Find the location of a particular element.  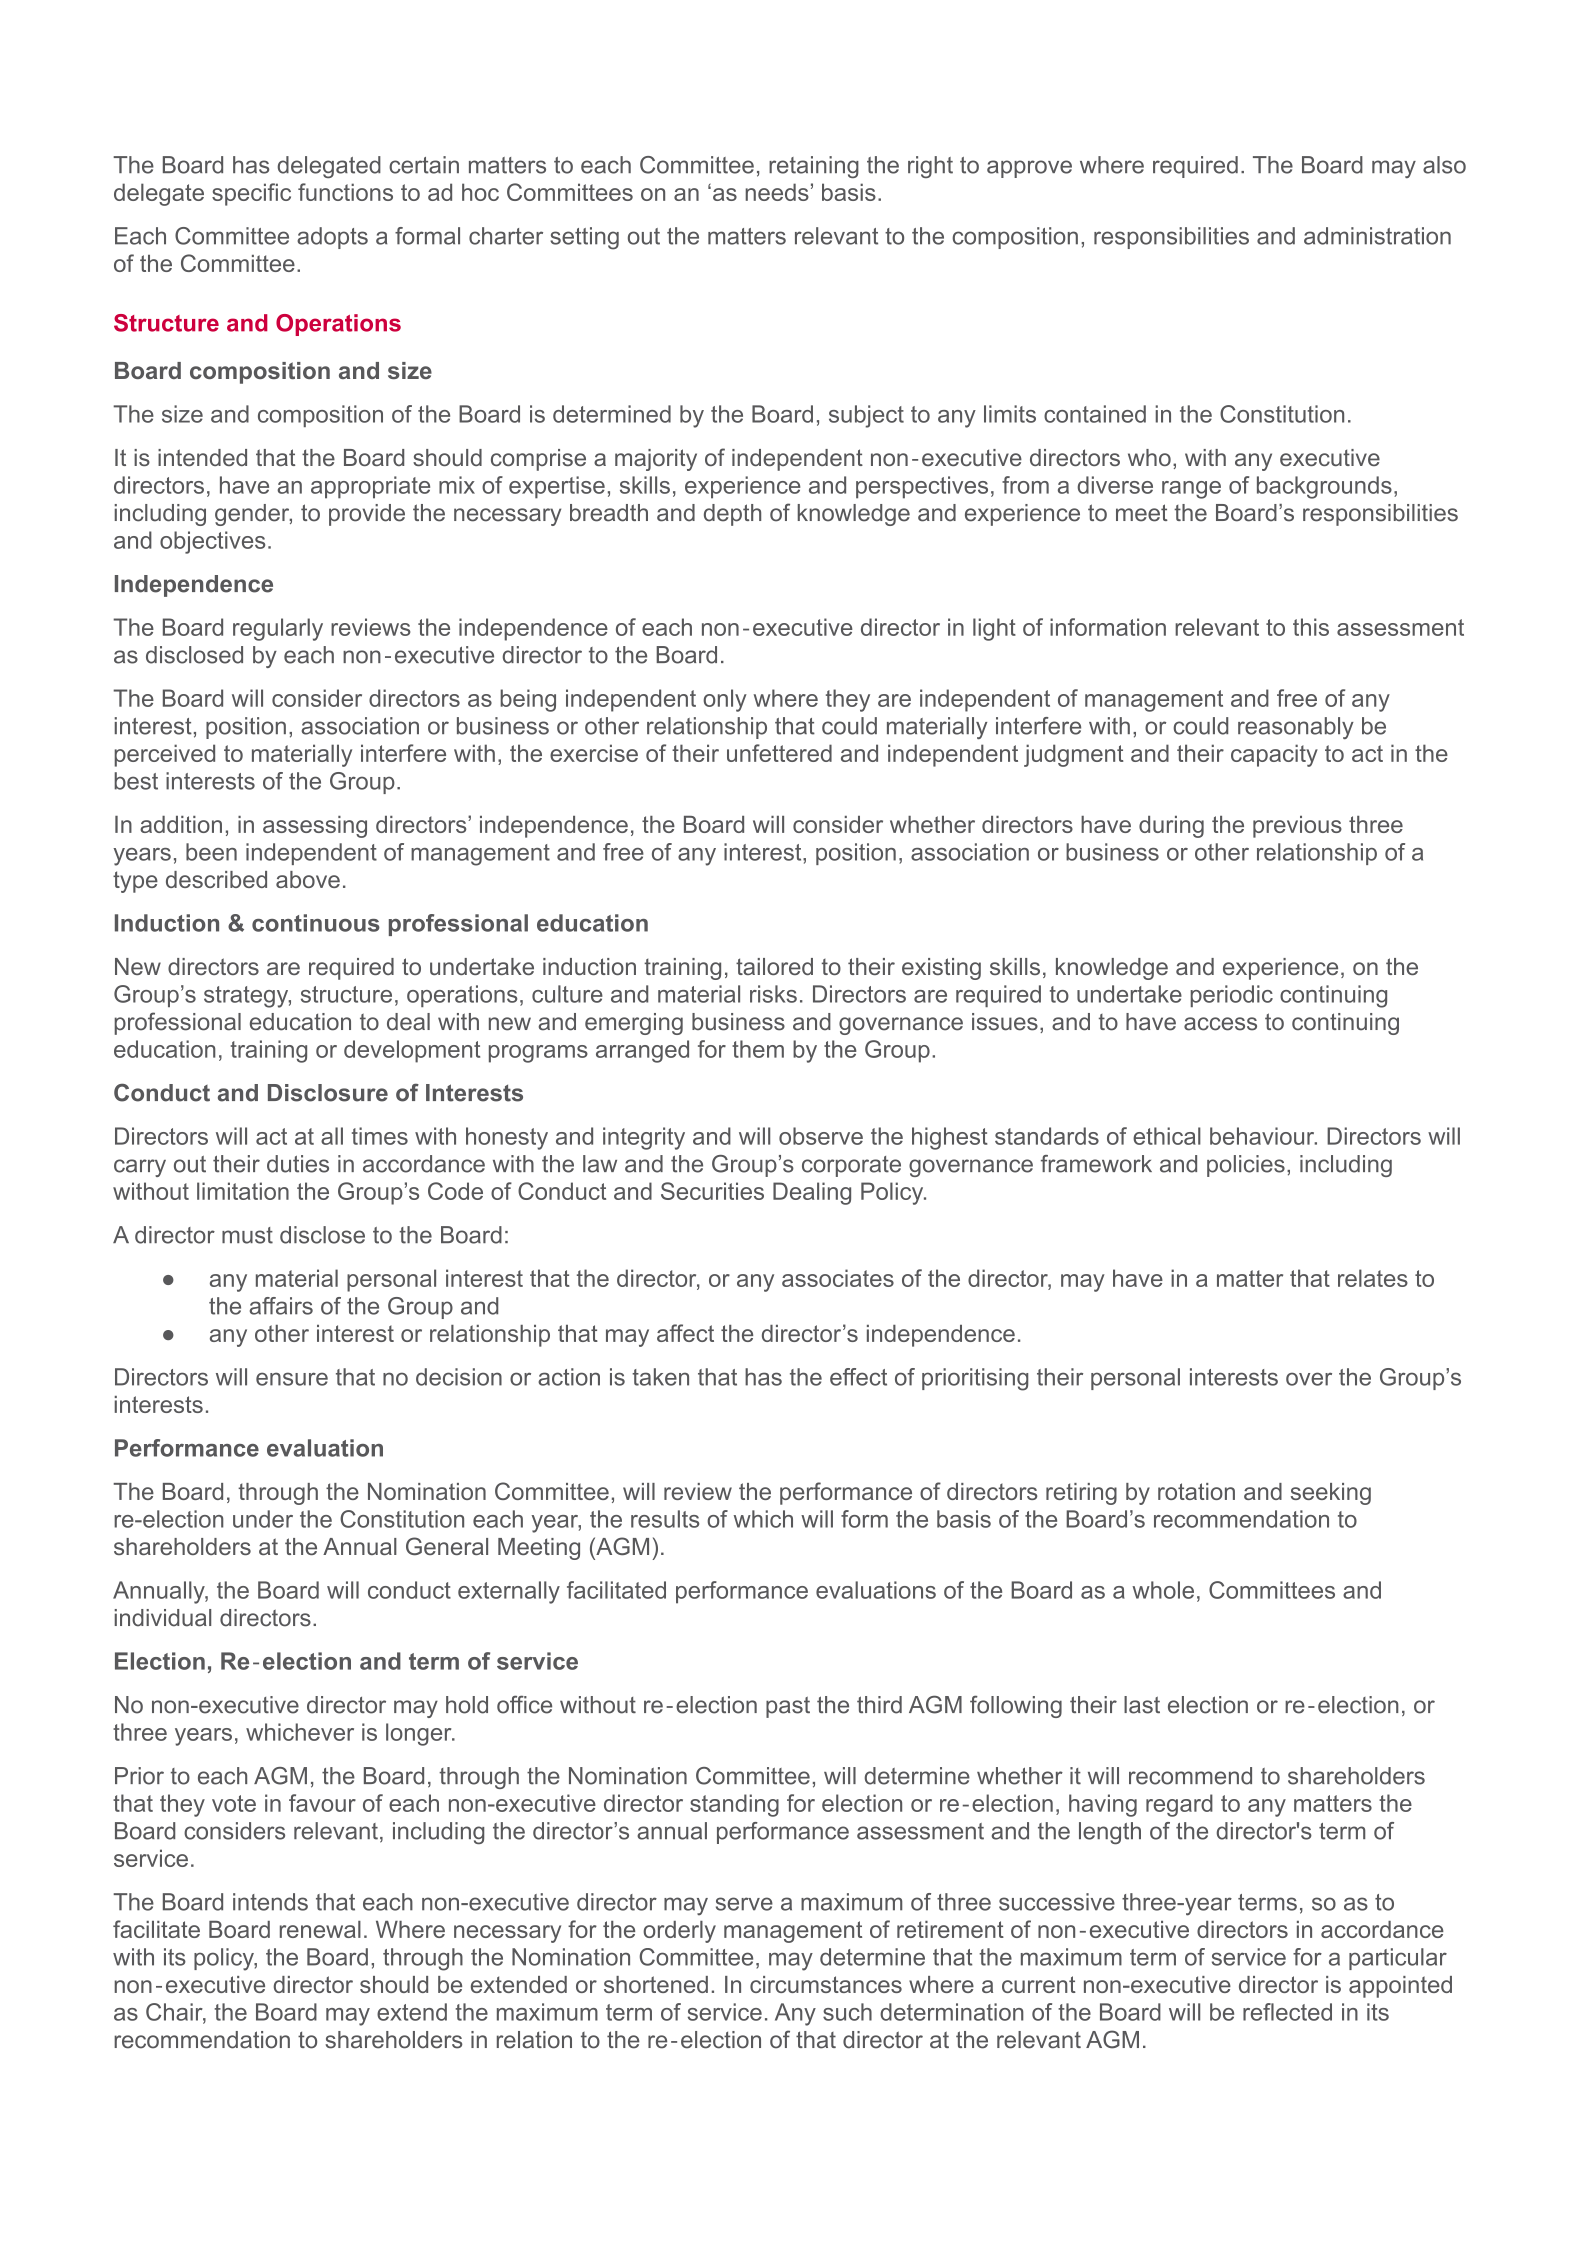

only is located at coordinates (725, 700).
